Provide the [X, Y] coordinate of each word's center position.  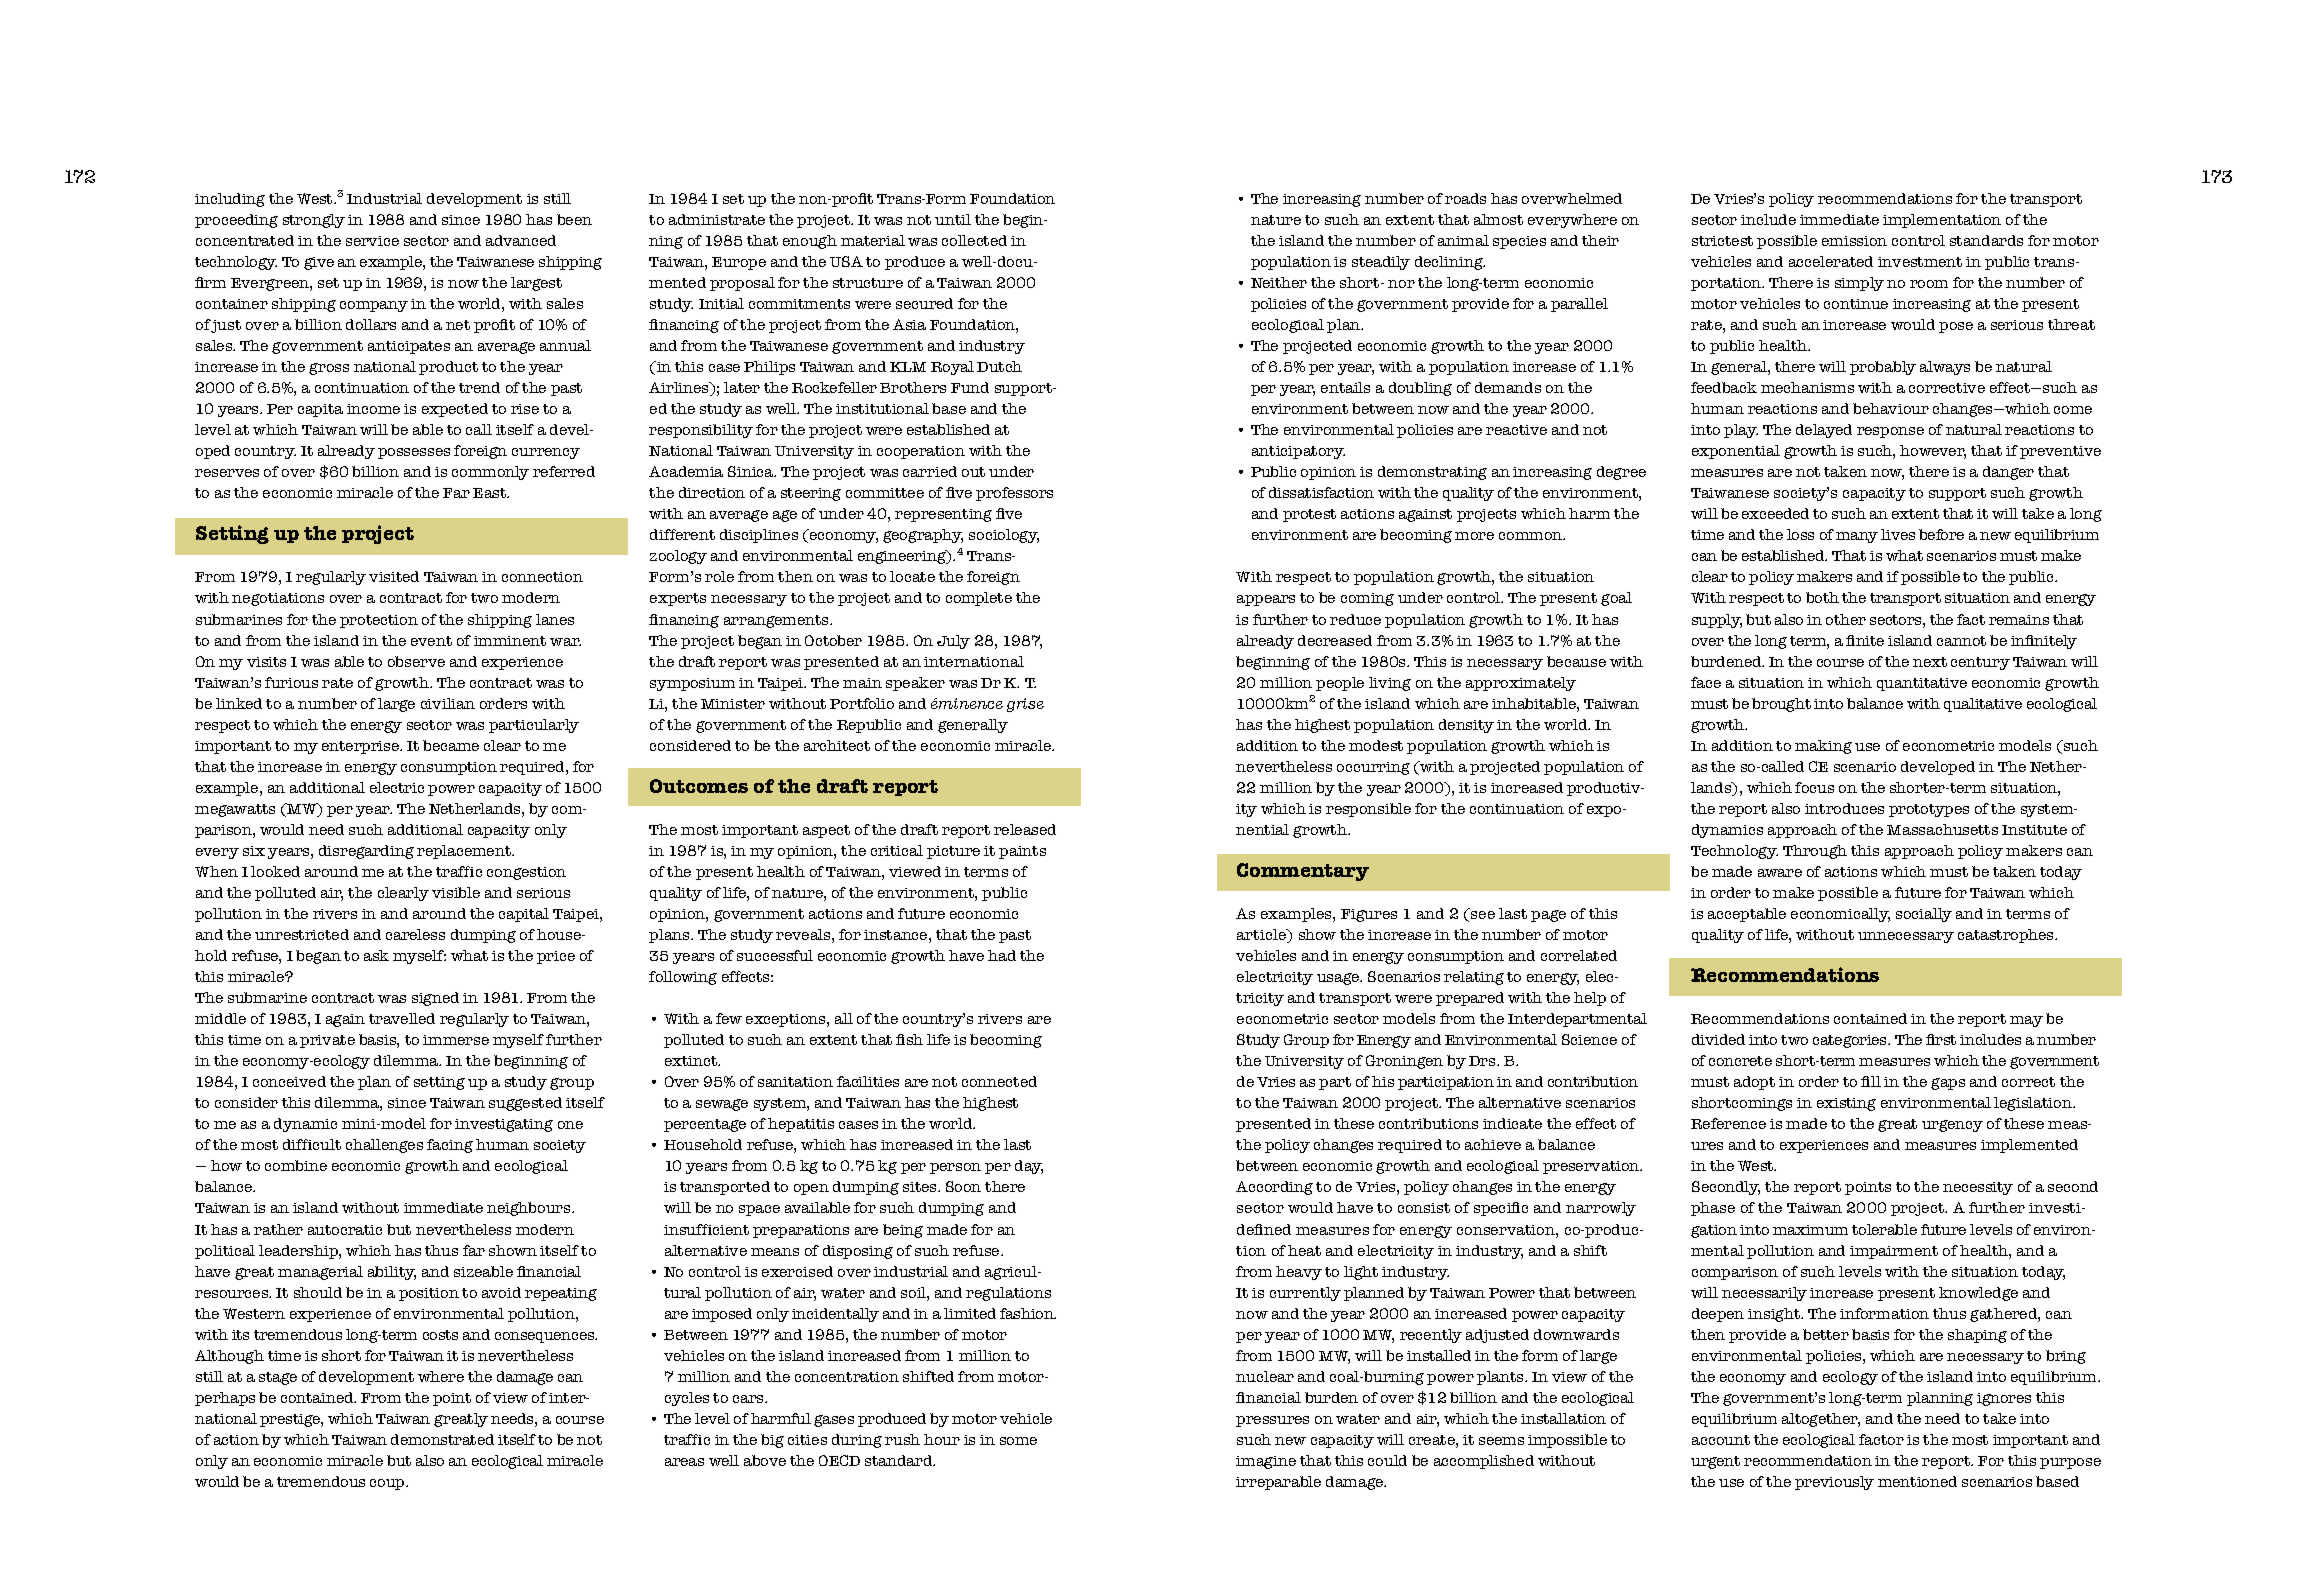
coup [388, 1484]
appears [1266, 600]
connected [999, 1081]
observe [416, 661]
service [372, 241]
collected [974, 240]
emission [1854, 241]
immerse [456, 1040]
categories [1851, 1041]
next [1930, 662]
